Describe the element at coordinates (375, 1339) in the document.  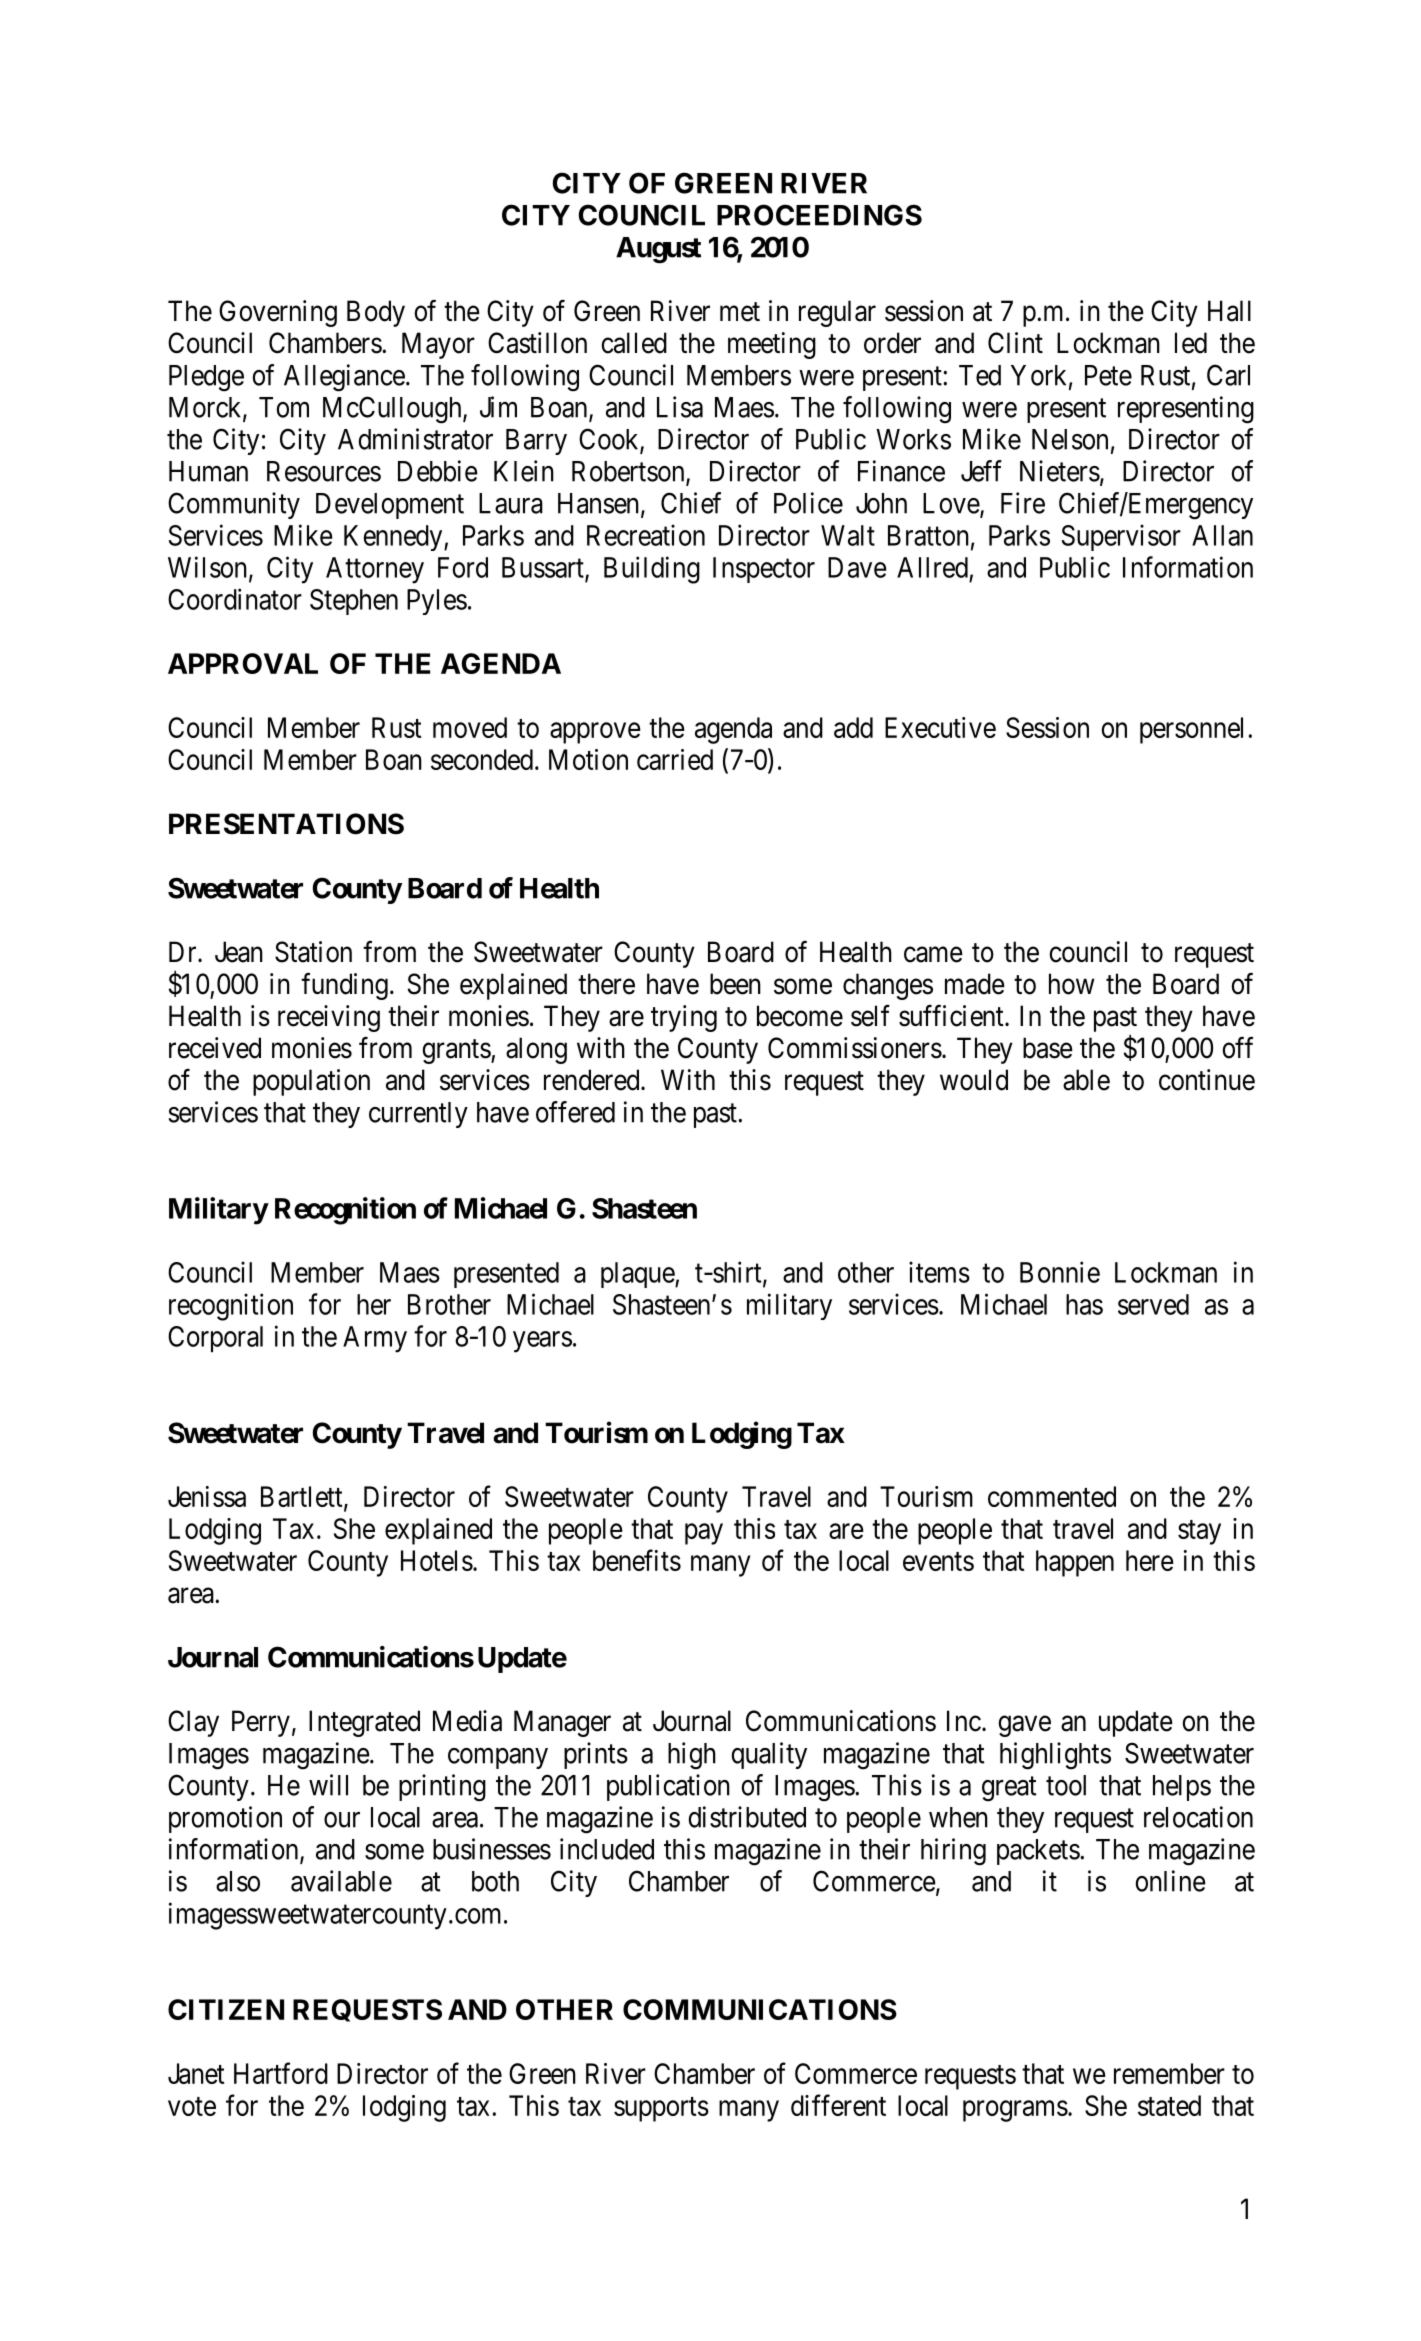
I see `Army` at that location.
